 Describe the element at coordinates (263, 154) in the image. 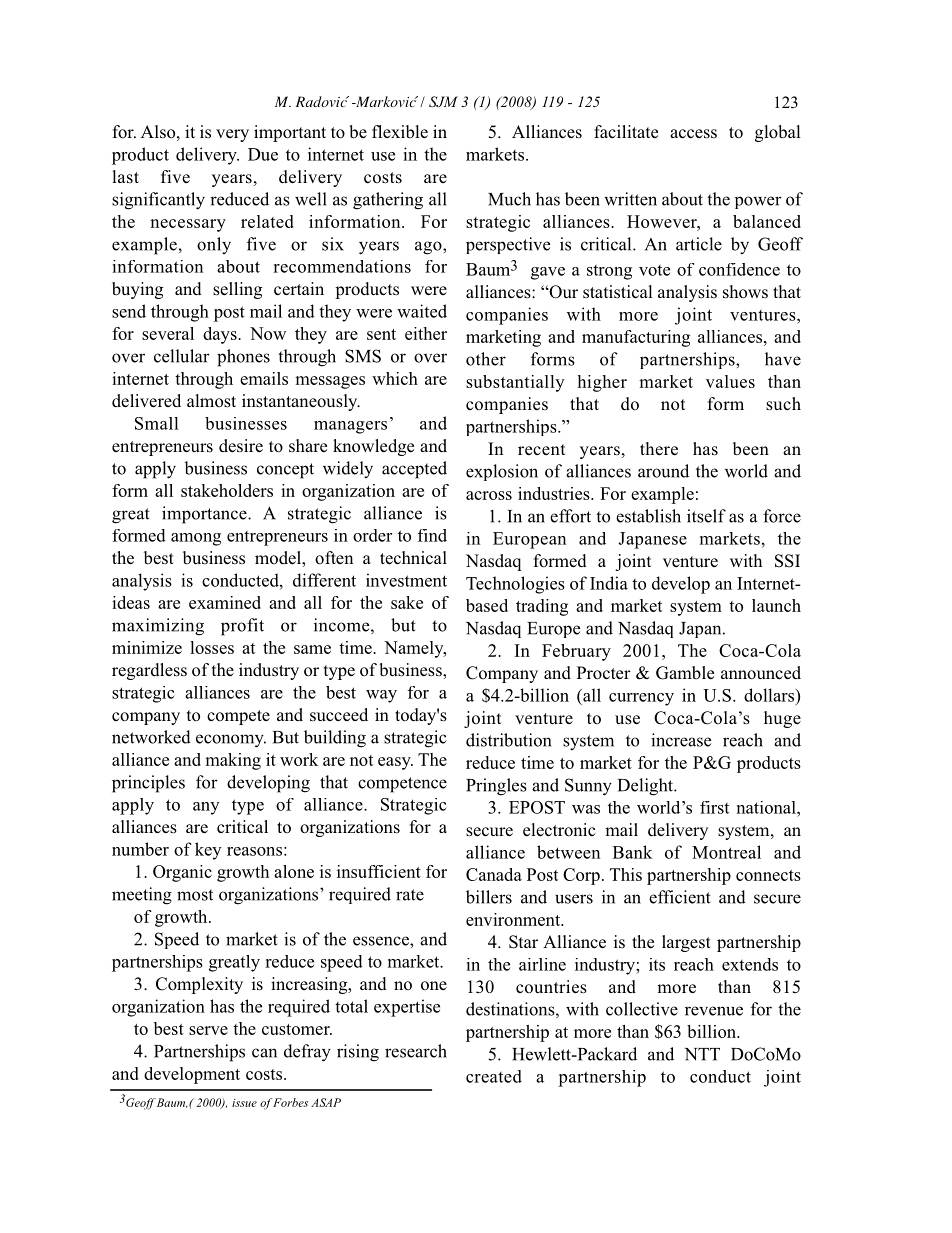

I see `Due` at that location.
